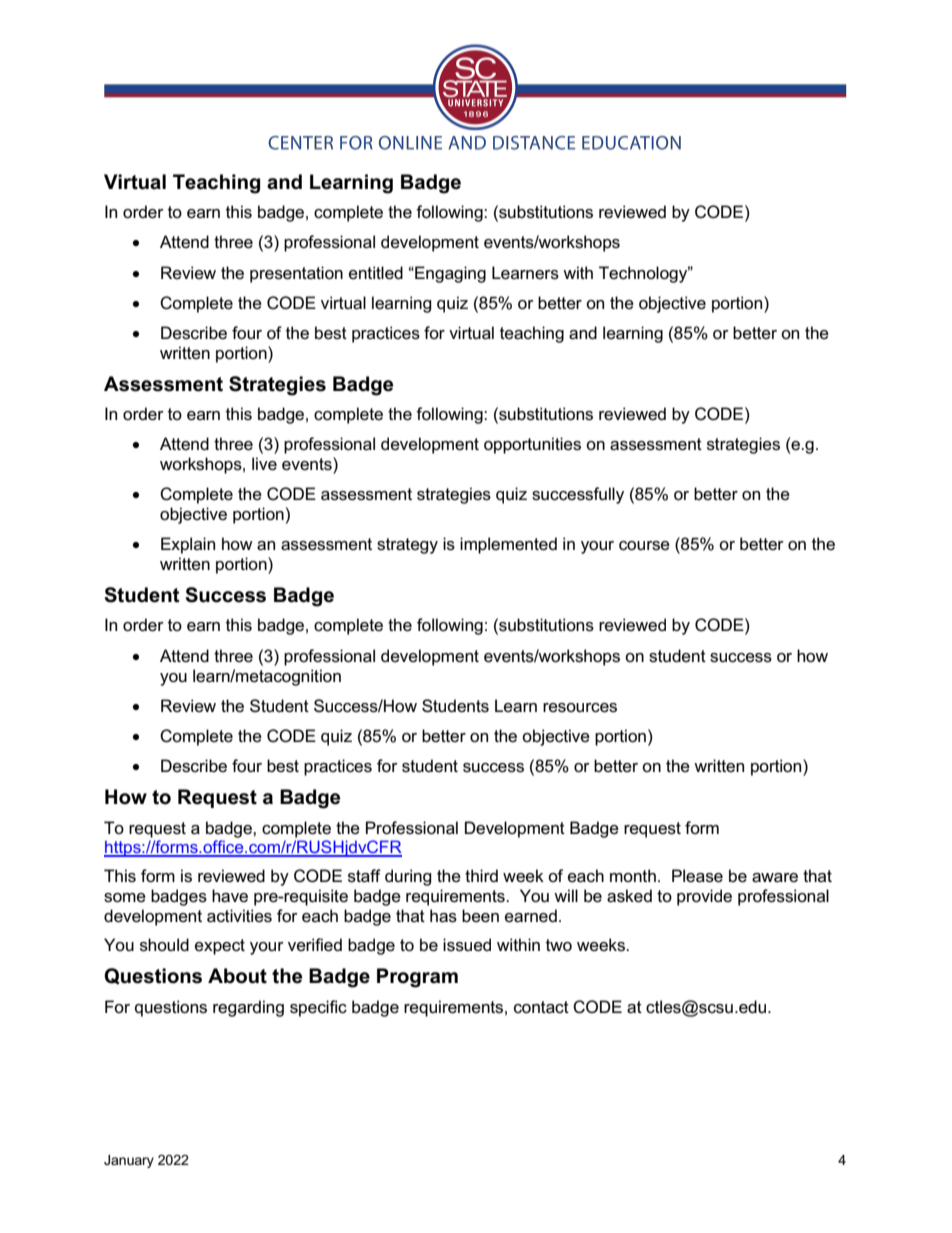 The image size is (952, 1233). Describe the element at coordinates (532, 445) in the screenshot. I see `opportunities` at that location.
